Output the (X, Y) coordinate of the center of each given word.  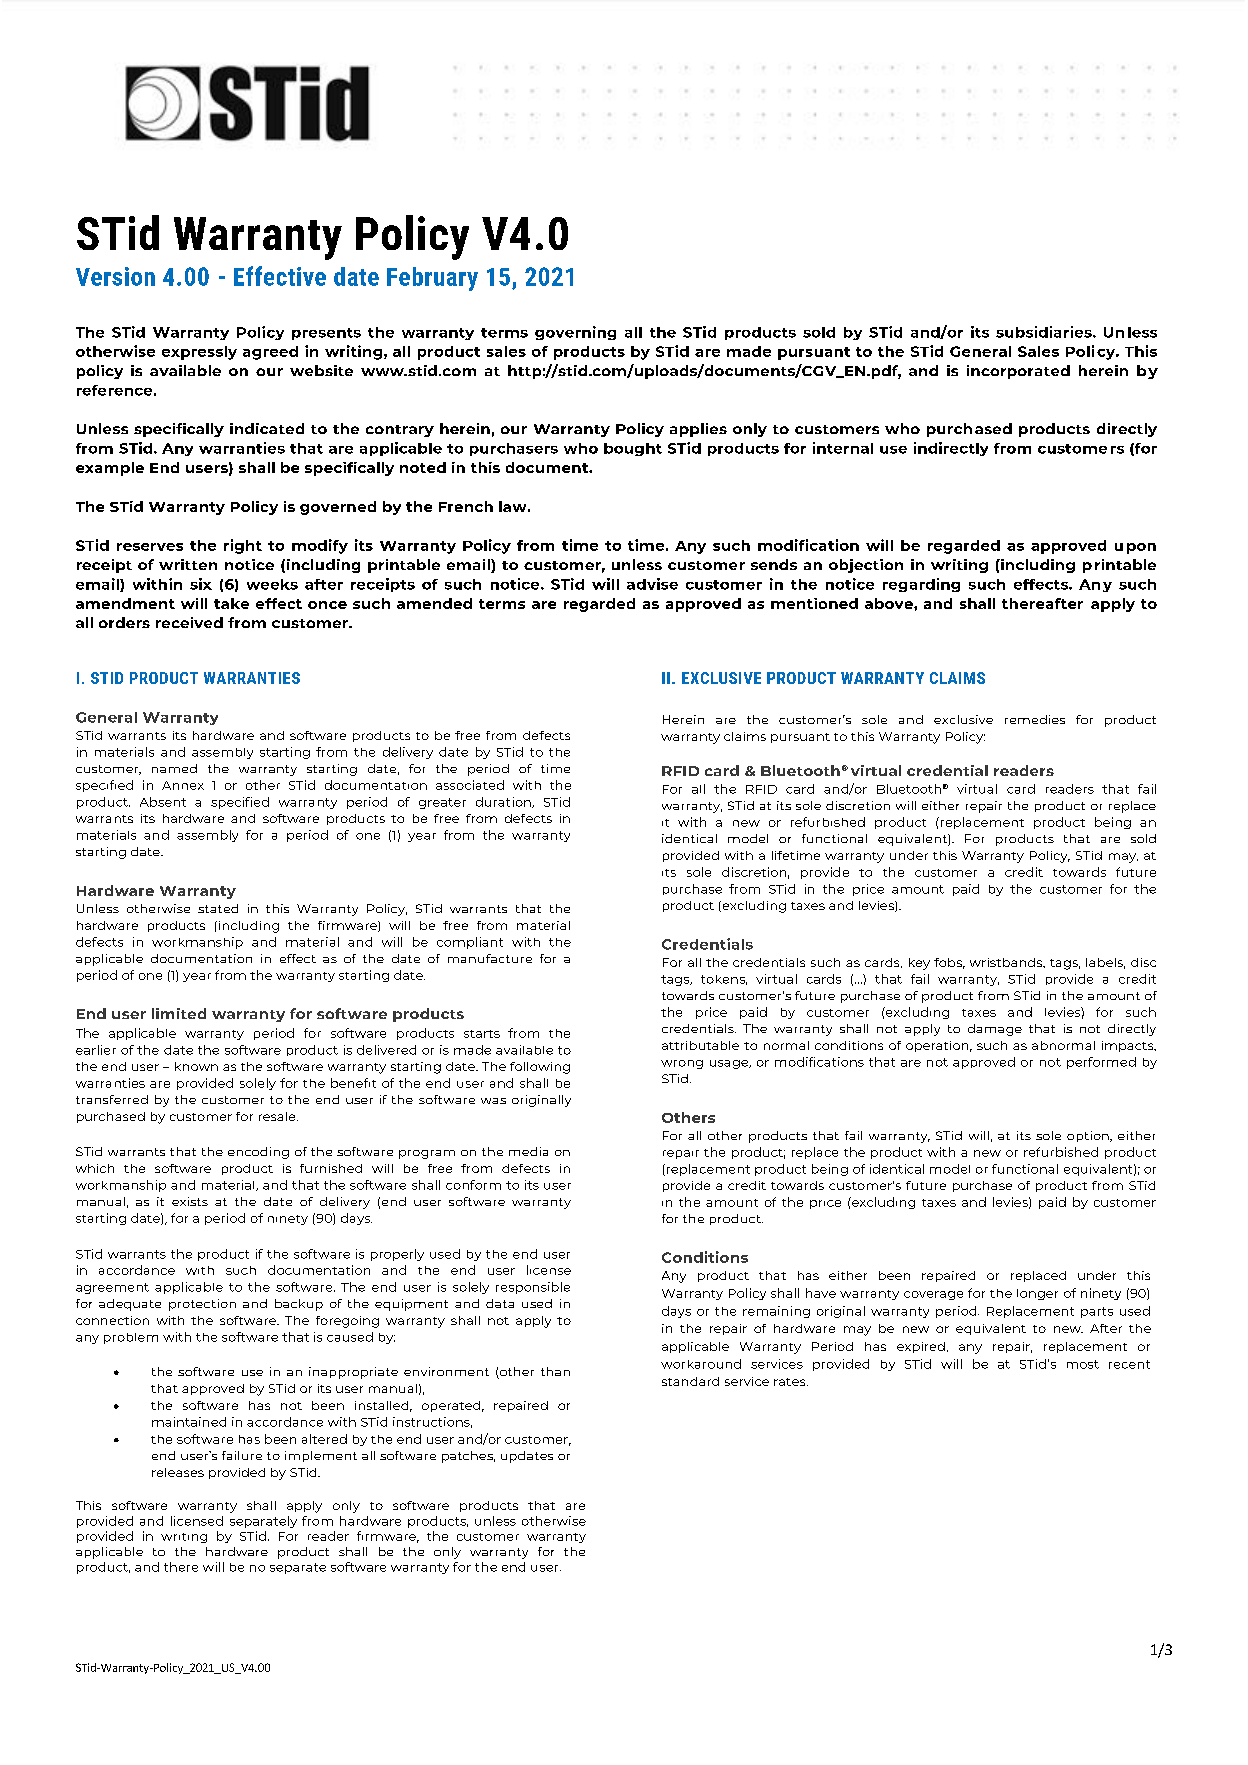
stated (218, 908)
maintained (189, 1422)
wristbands (1007, 963)
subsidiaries (1045, 332)
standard (690, 1381)
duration (504, 802)
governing (575, 333)
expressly (199, 353)
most (1083, 1364)
